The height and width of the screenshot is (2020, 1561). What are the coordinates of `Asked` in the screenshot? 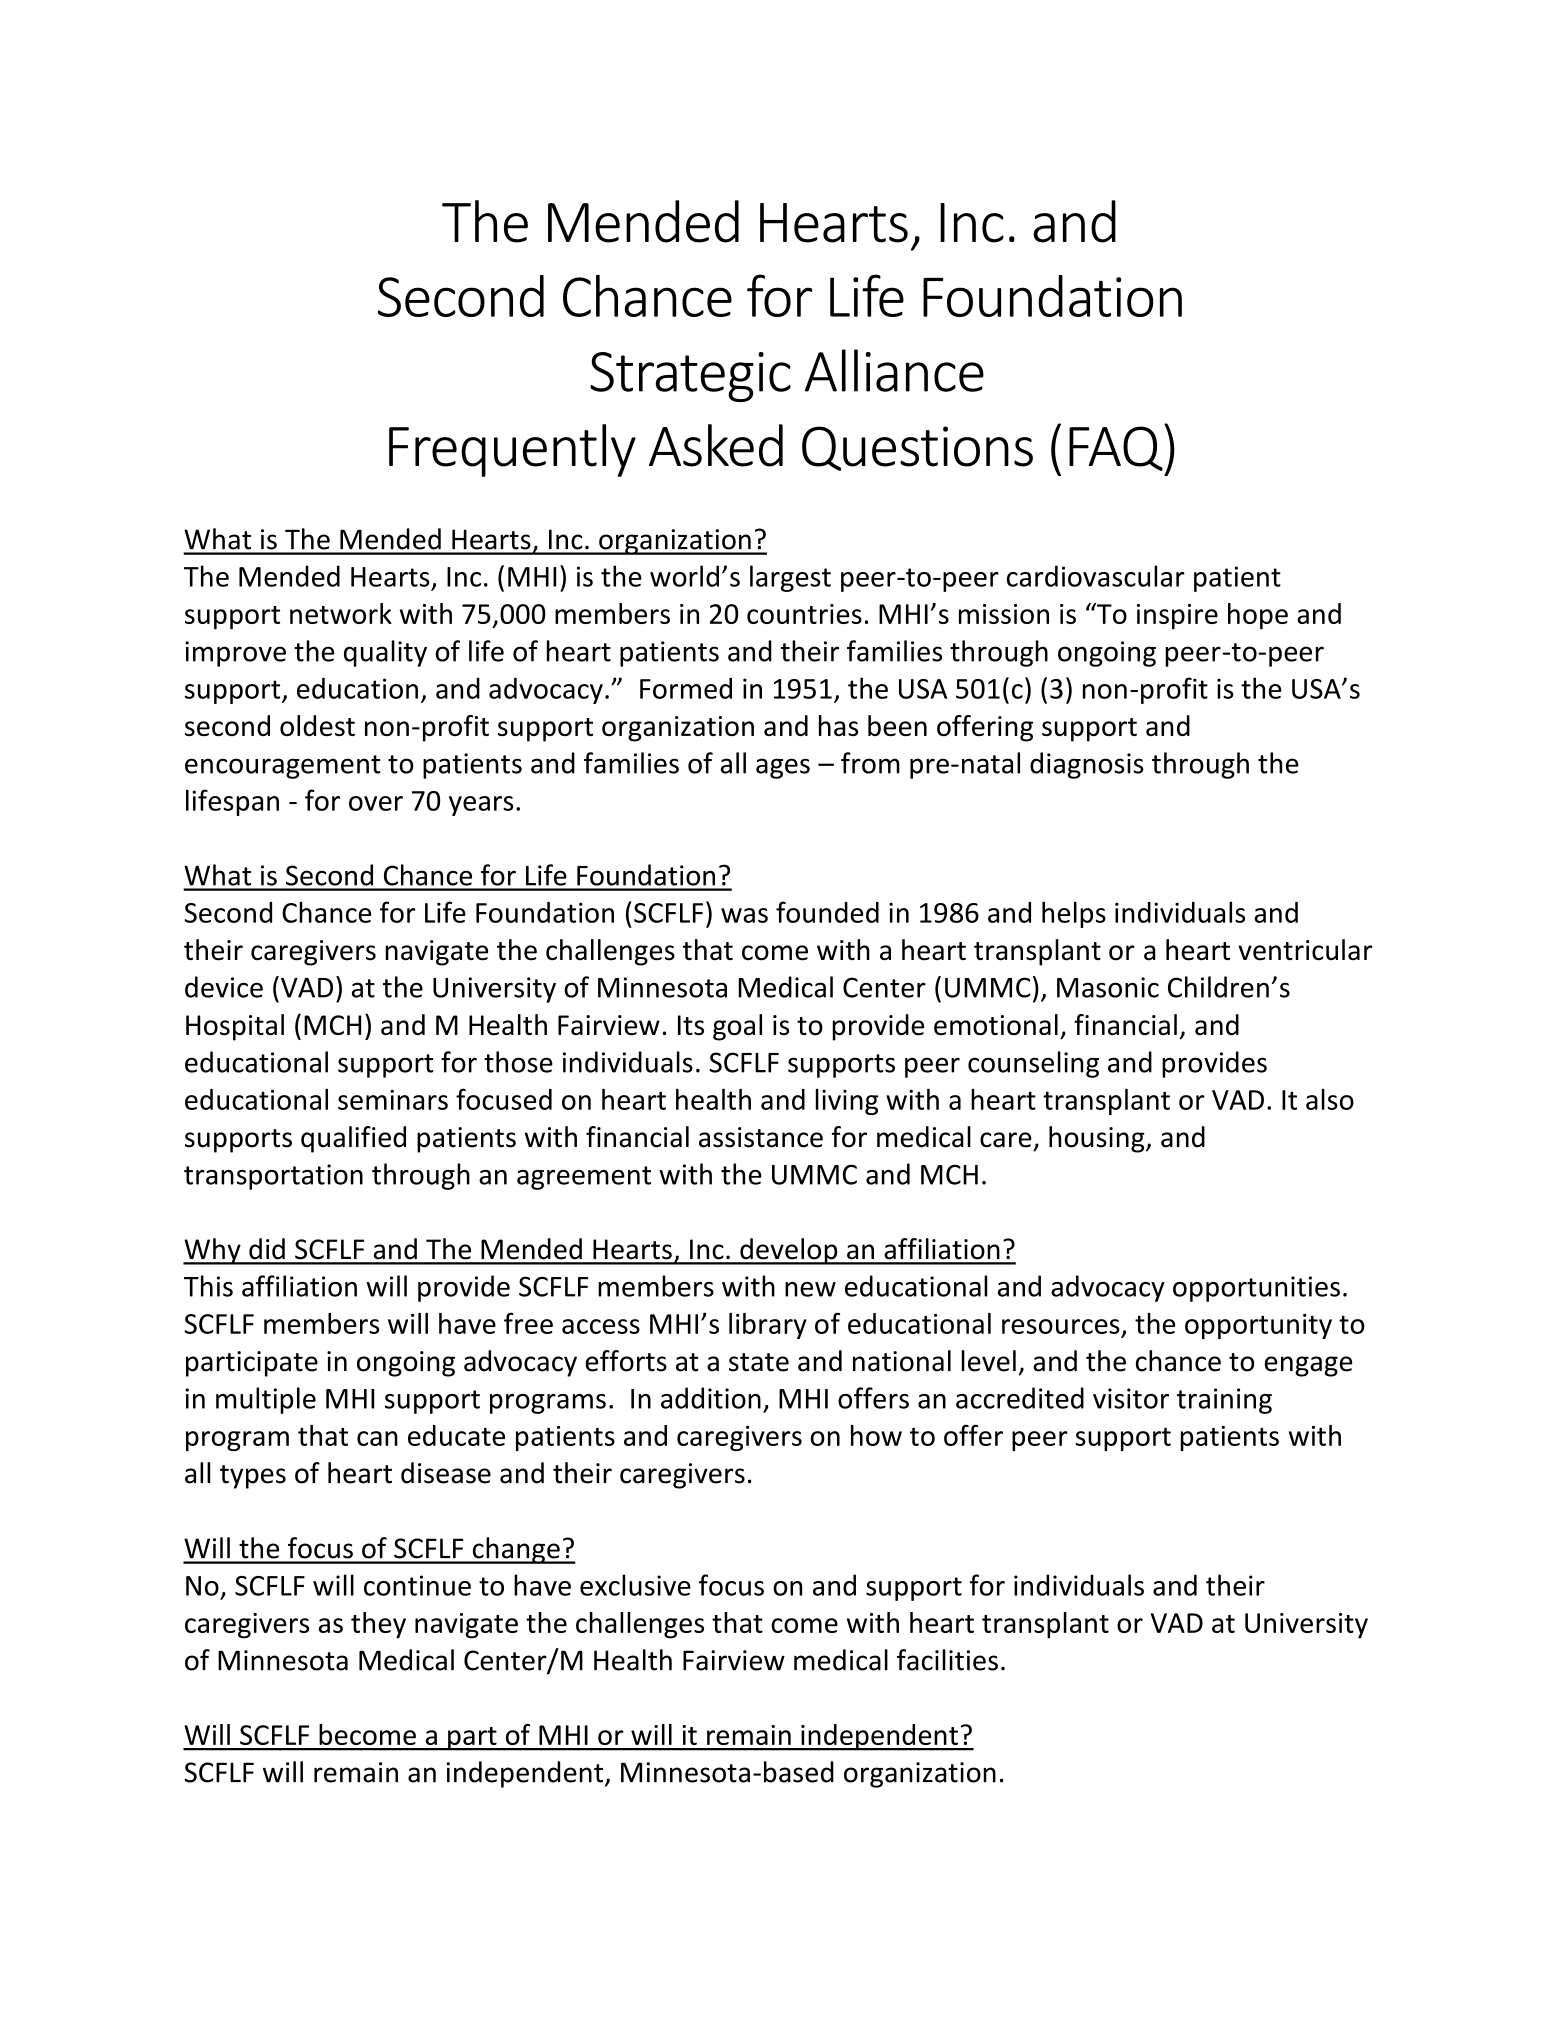 It's located at (716, 445).
